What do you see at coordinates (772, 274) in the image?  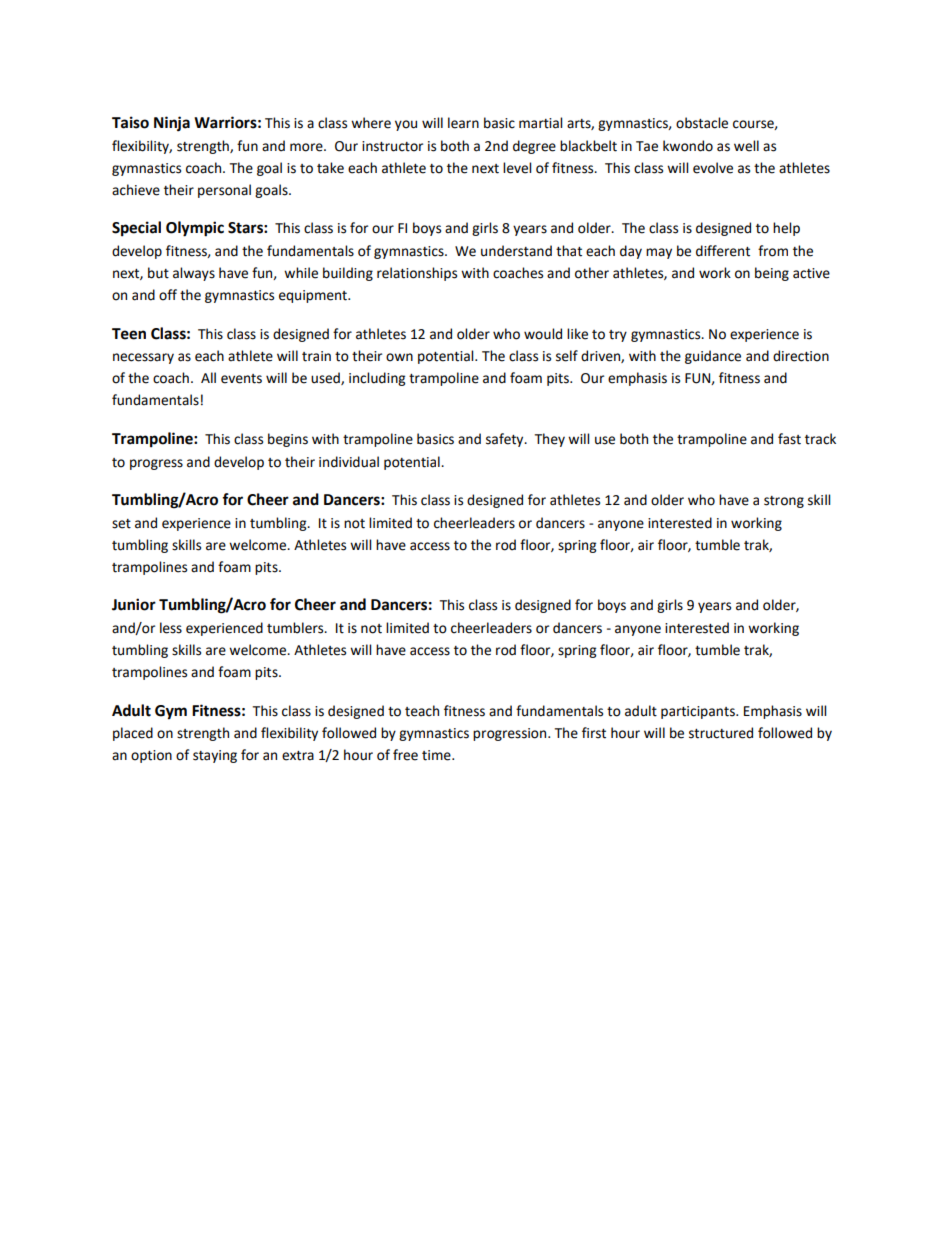 I see `being` at bounding box center [772, 274].
